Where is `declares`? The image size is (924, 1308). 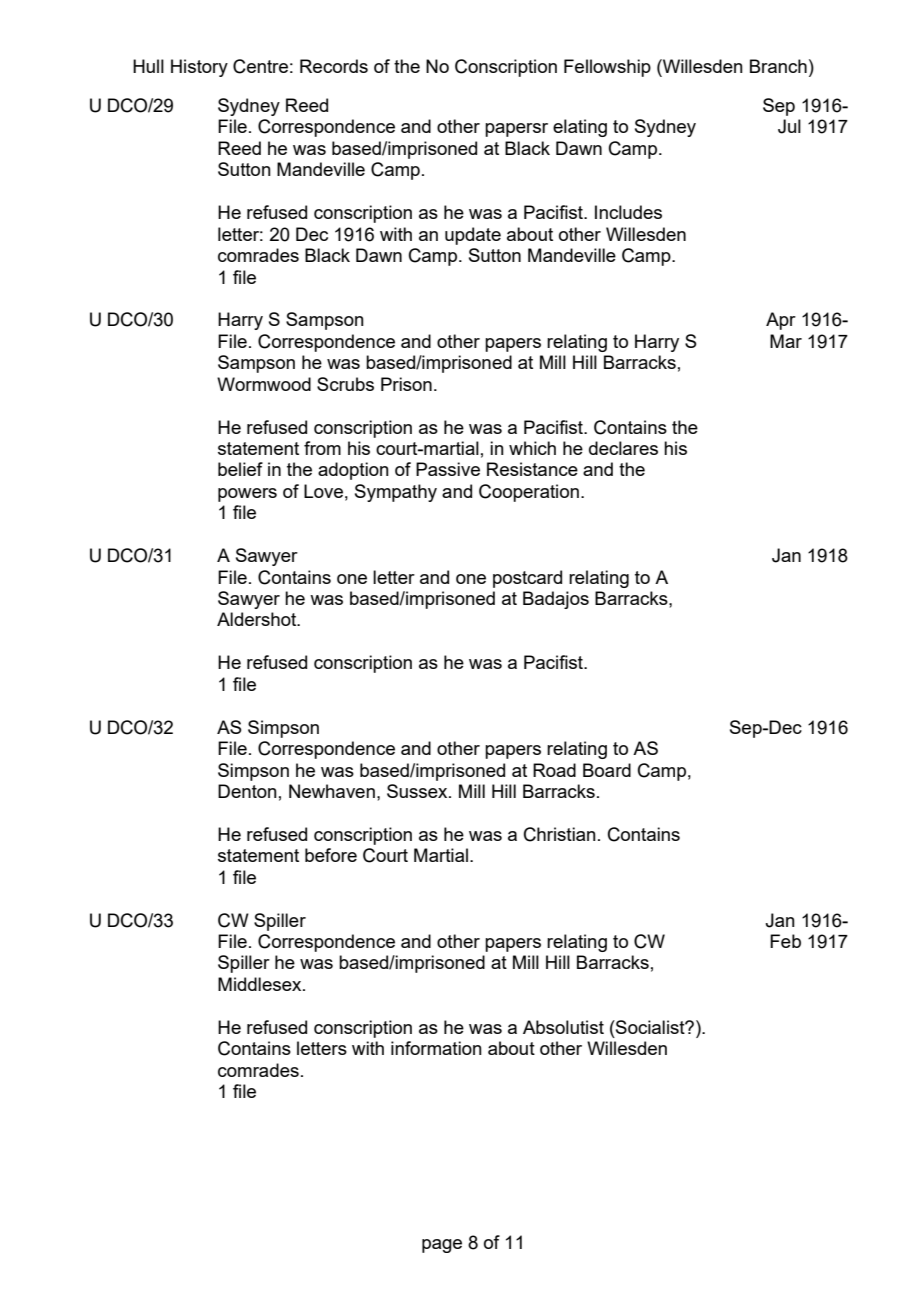 declares is located at coordinates (623, 448).
